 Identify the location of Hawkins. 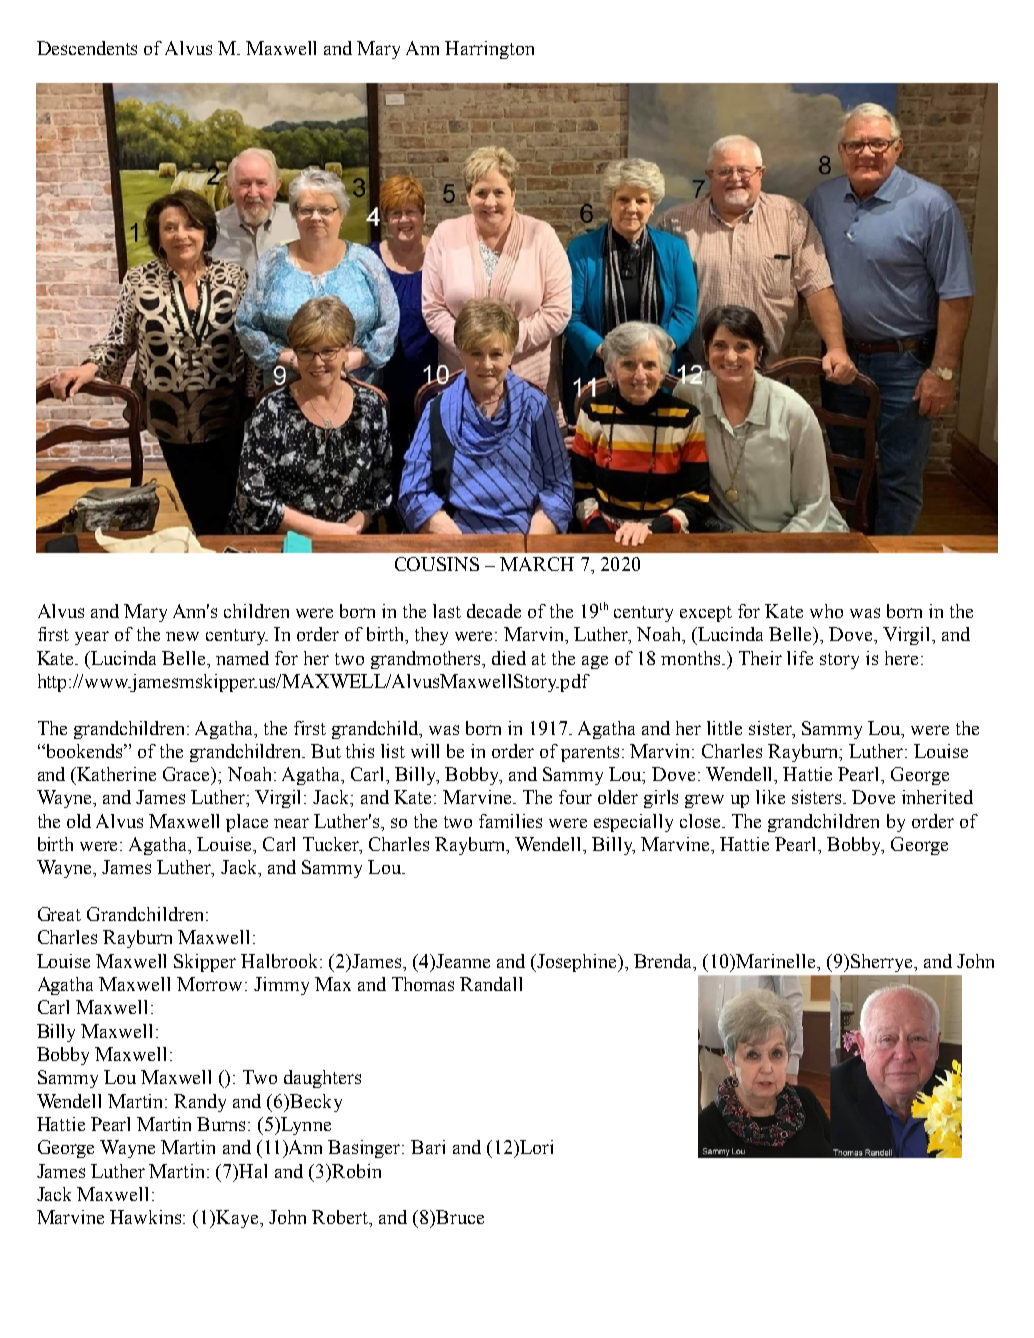
(147, 1217).
